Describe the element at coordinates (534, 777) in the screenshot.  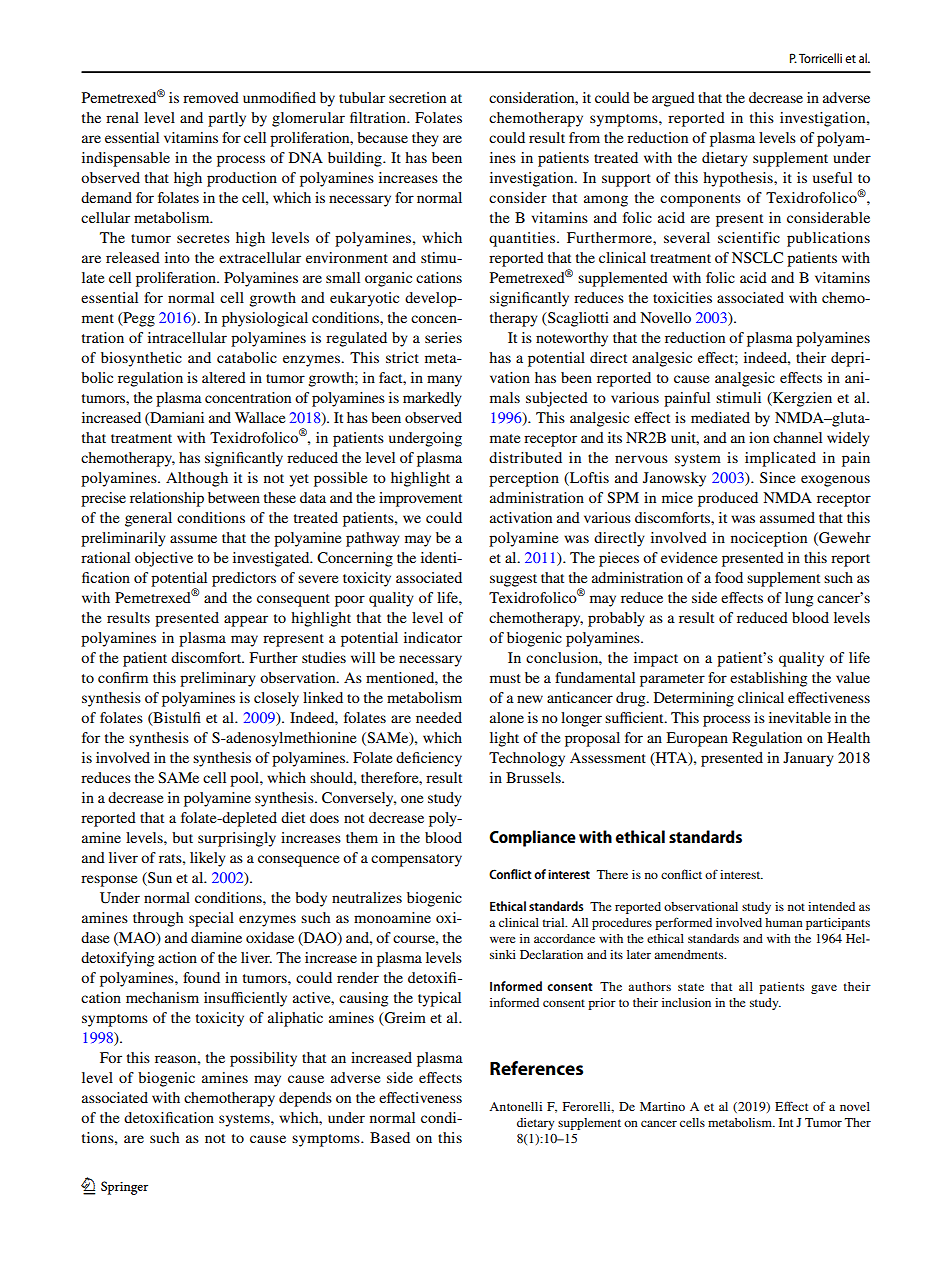
I see `Brussels` at that location.
